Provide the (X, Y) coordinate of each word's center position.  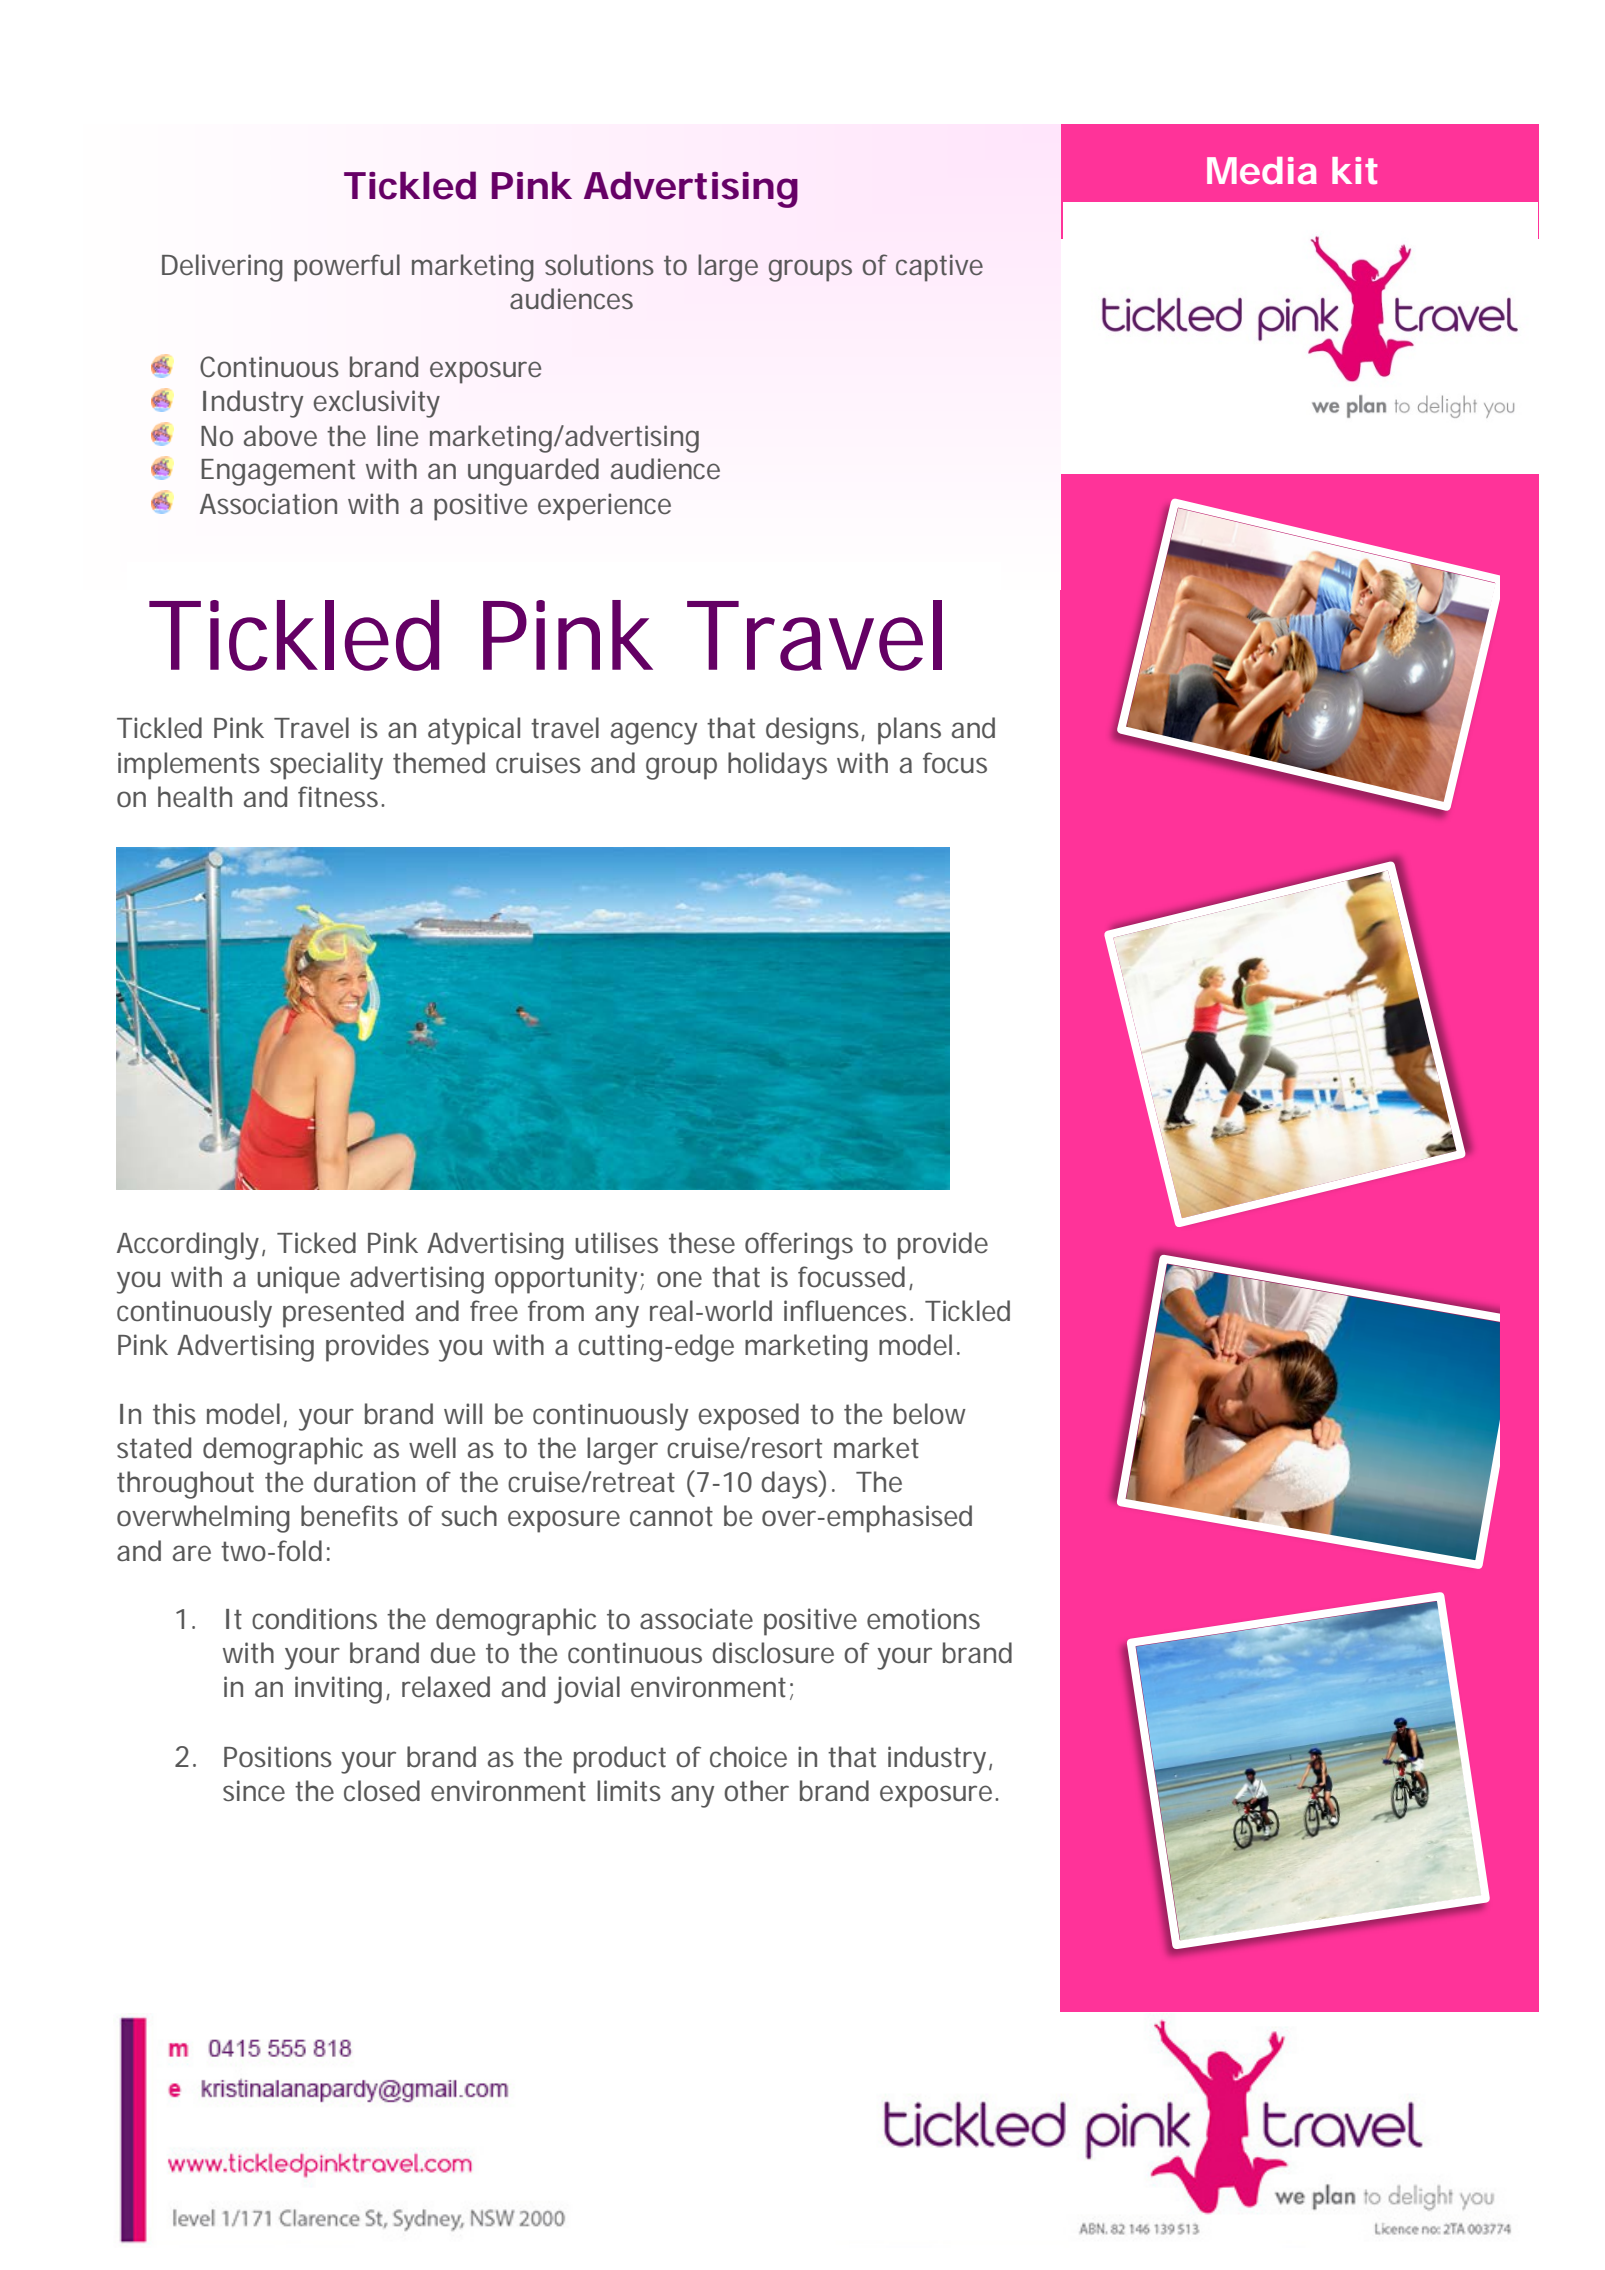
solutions (599, 265)
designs (815, 731)
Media (1262, 170)
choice (748, 1757)
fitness (341, 797)
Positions (278, 1757)
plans (909, 731)
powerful (347, 268)
